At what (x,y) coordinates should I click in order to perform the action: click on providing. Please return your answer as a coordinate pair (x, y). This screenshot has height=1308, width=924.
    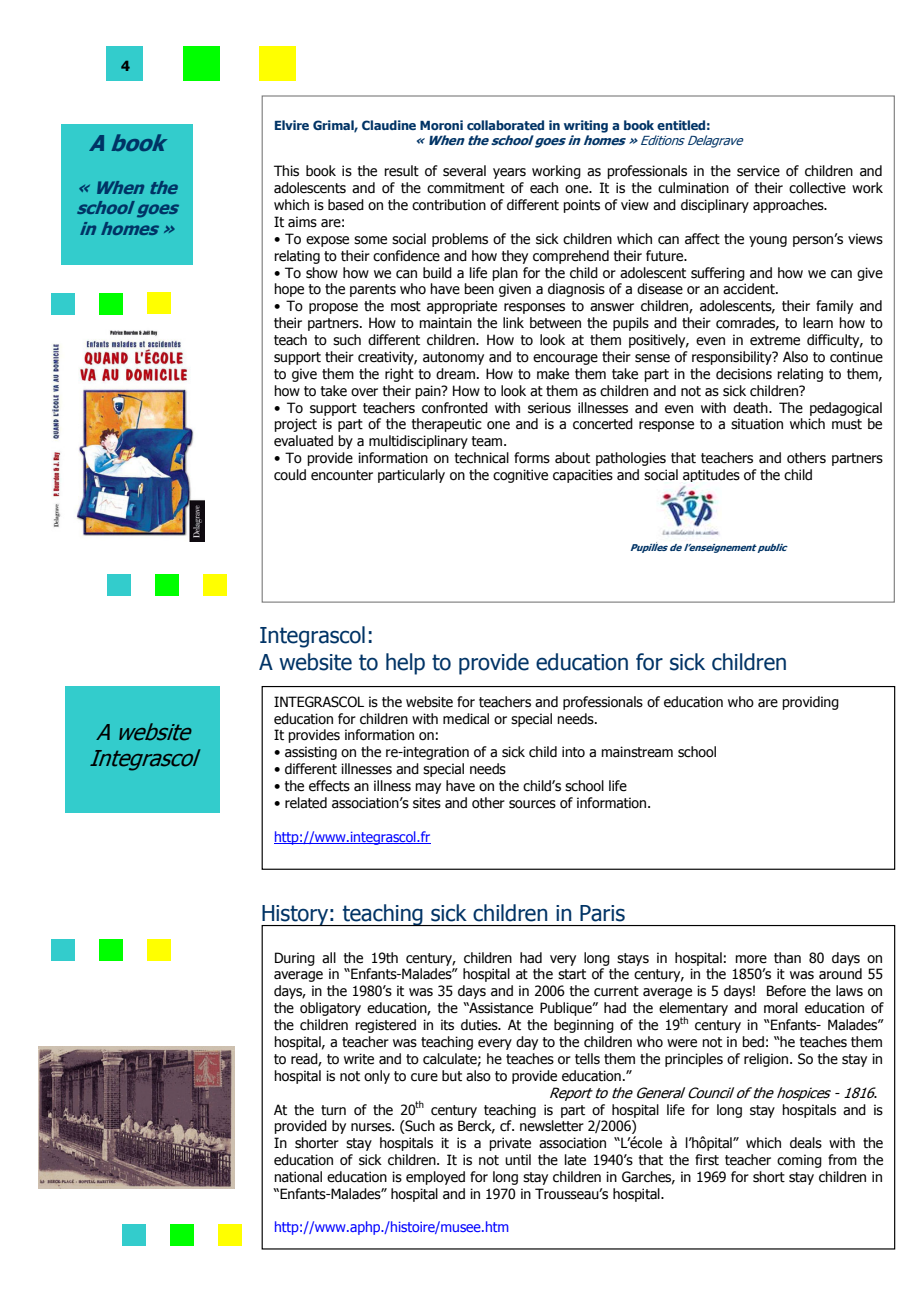
    Looking at the image, I should click on (810, 703).
